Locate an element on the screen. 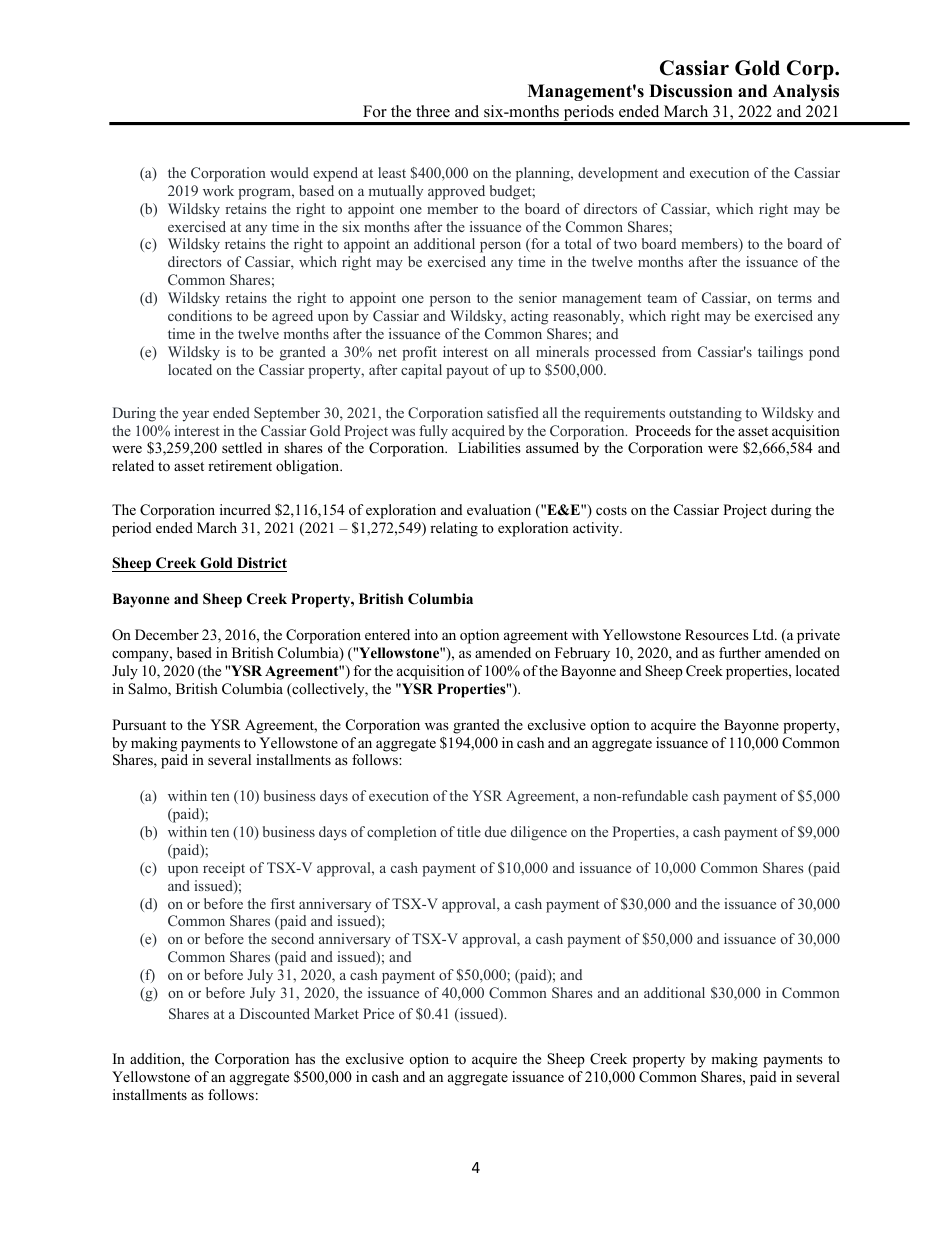  Discussion is located at coordinates (691, 91).
